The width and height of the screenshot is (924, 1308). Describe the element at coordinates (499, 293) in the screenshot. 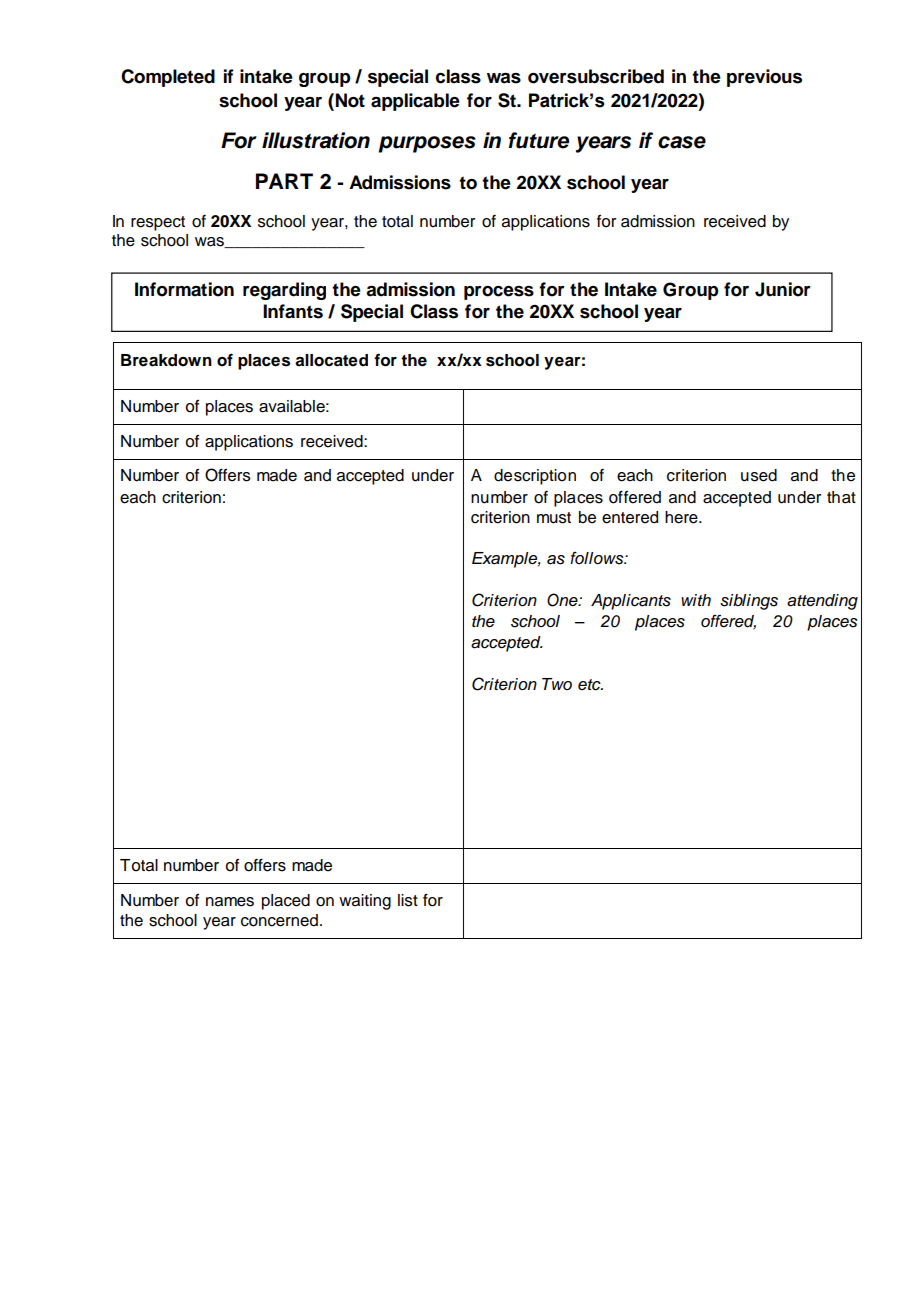

I see `process` at that location.
